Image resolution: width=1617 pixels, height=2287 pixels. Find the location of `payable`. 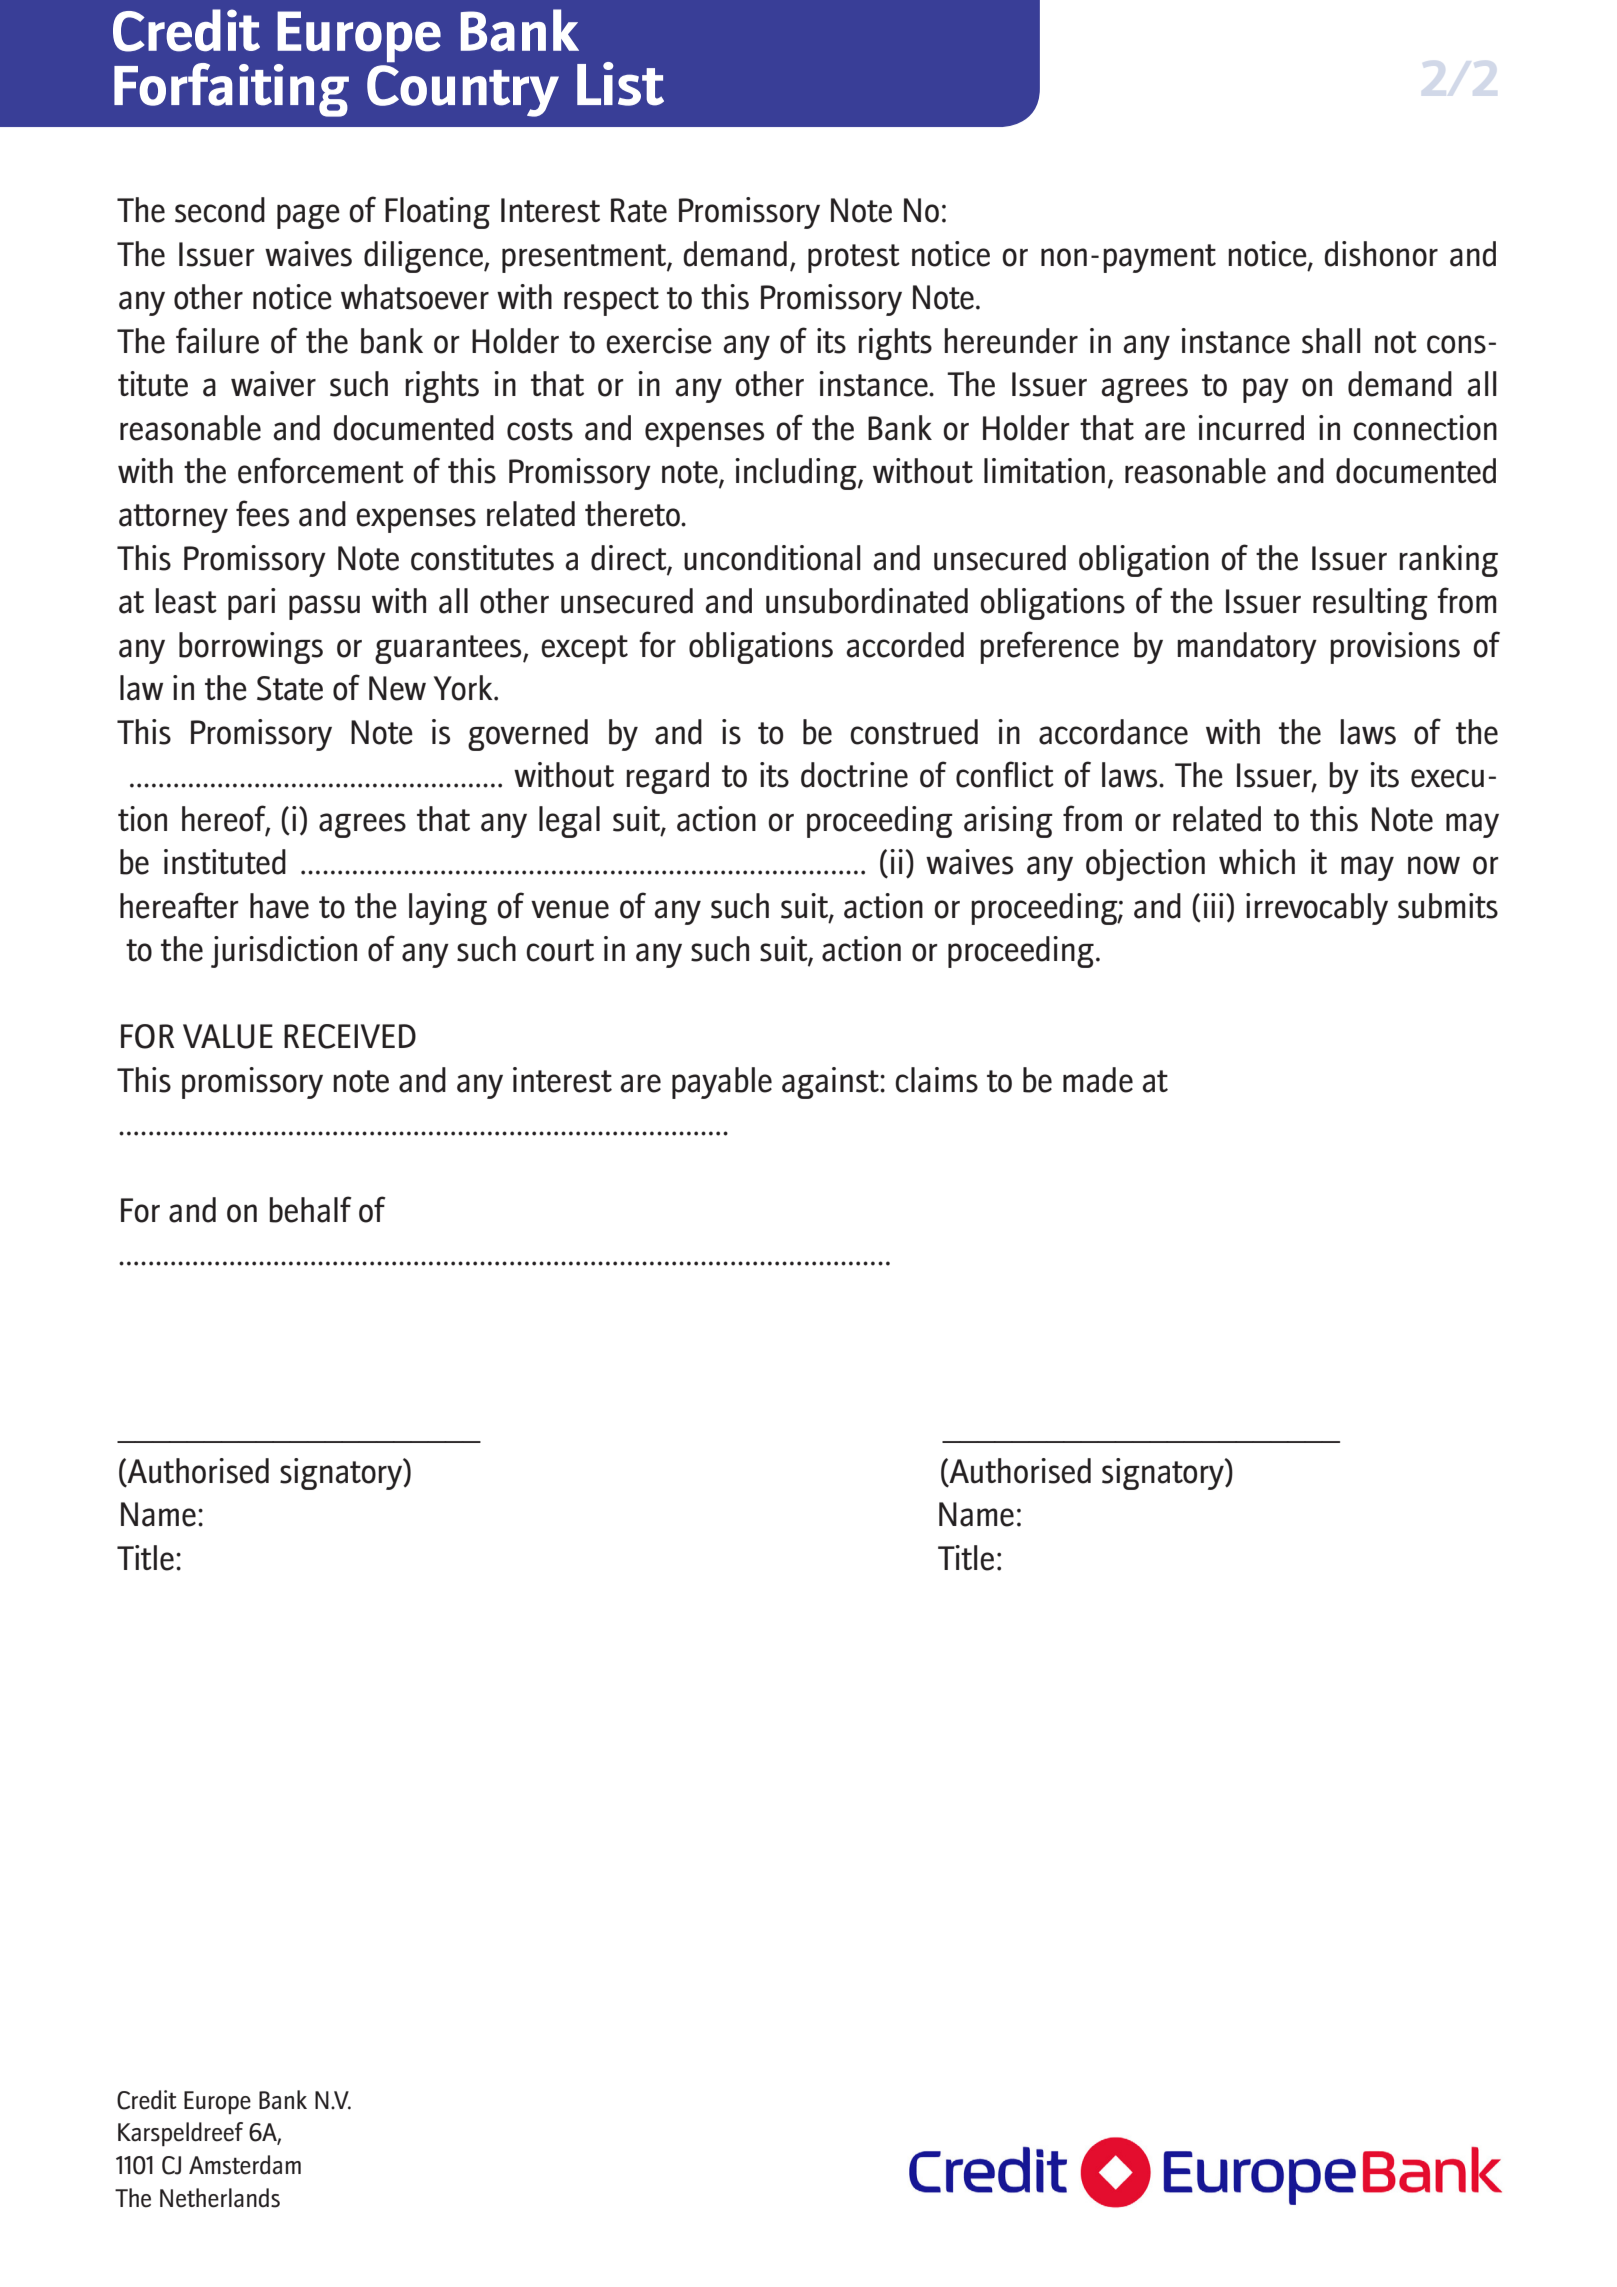

payable is located at coordinates (722, 1083).
